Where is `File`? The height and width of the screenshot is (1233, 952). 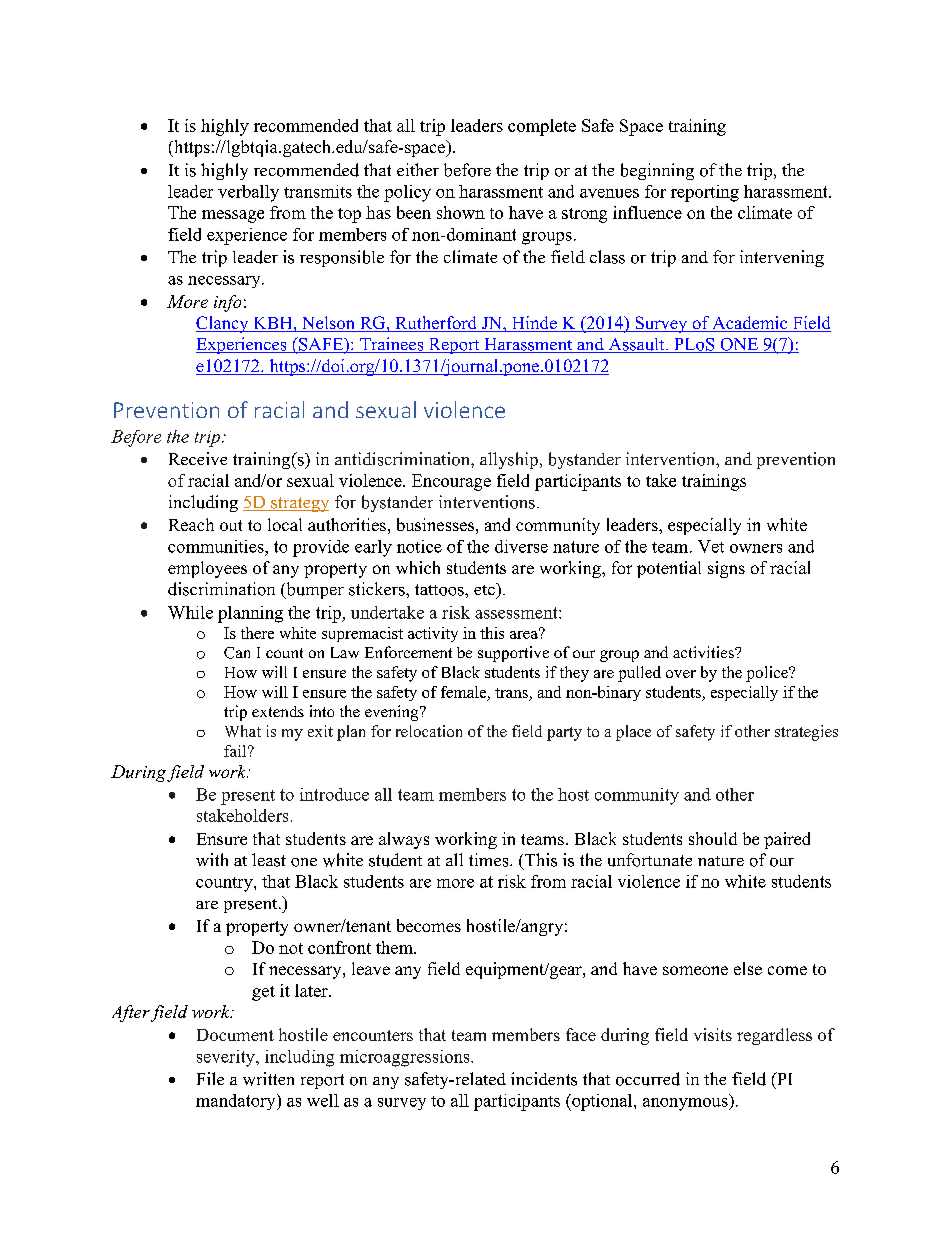 File is located at coordinates (210, 1078).
